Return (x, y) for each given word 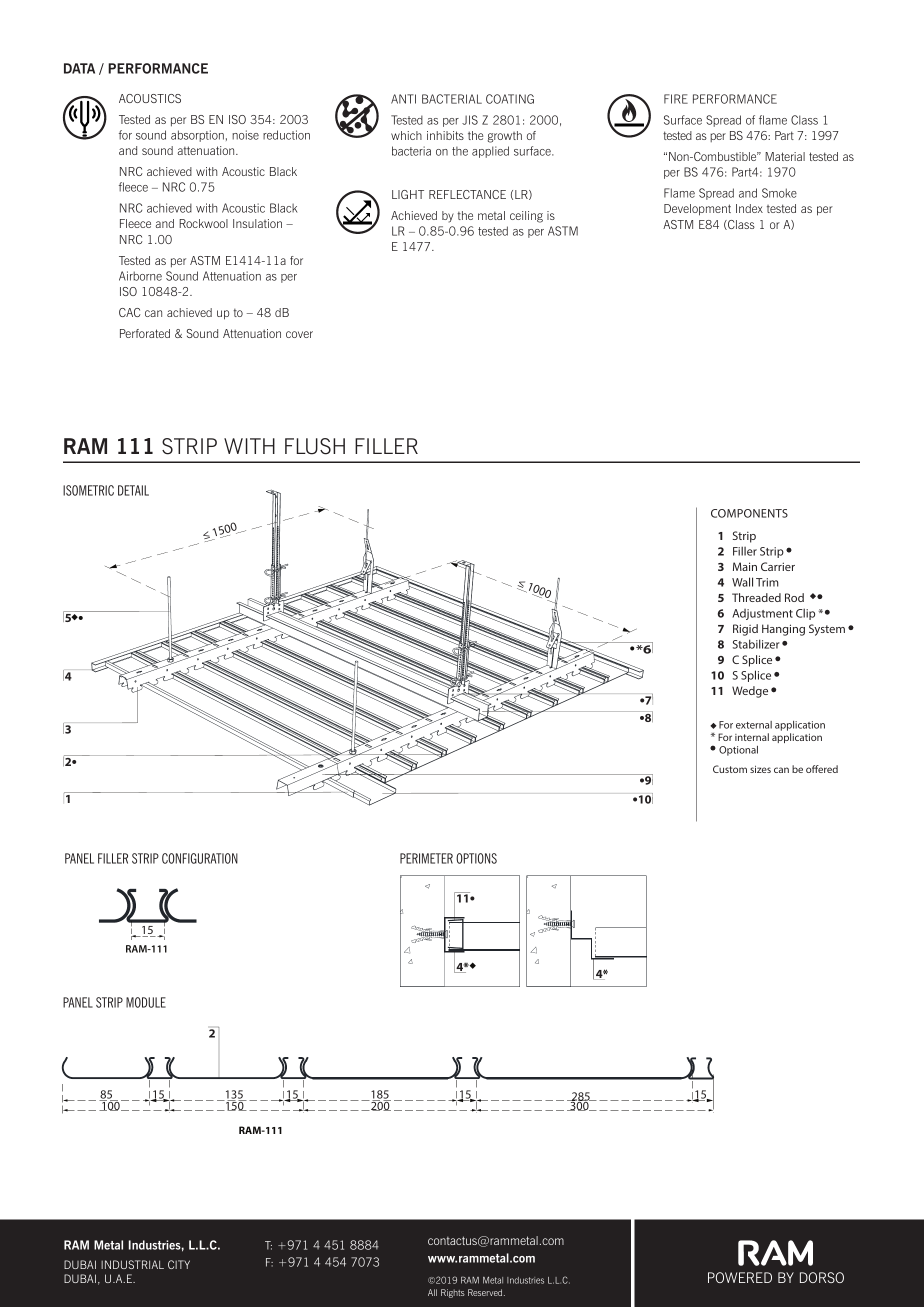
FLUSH (315, 446)
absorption (197, 136)
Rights (453, 1293)
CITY (179, 1264)
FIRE (676, 99)
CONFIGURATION (200, 858)
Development (697, 210)
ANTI (403, 99)
